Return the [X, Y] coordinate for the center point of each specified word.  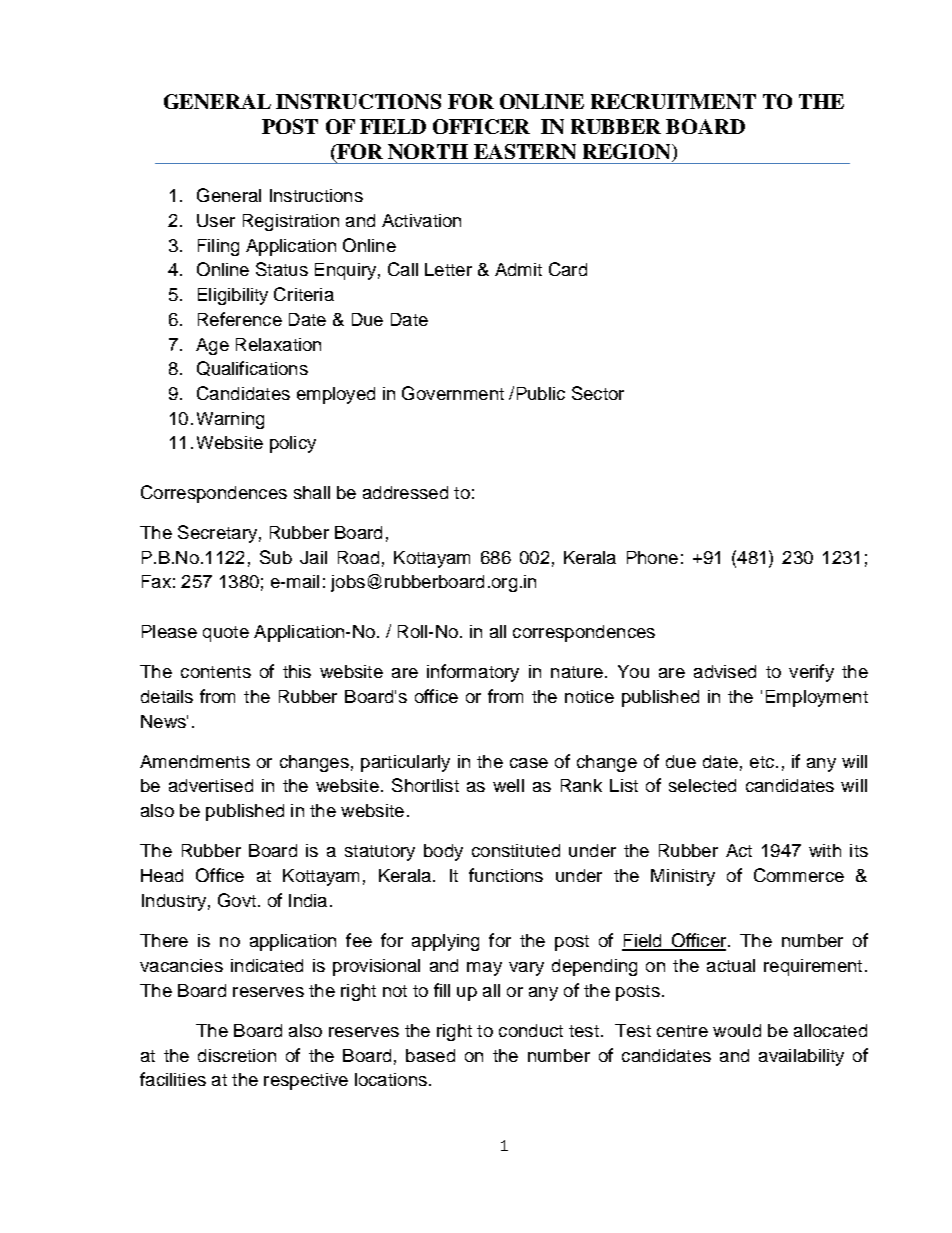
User [216, 220]
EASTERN [525, 151]
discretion [237, 1055]
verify [811, 673]
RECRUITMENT [673, 101]
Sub [276, 557]
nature [577, 672]
